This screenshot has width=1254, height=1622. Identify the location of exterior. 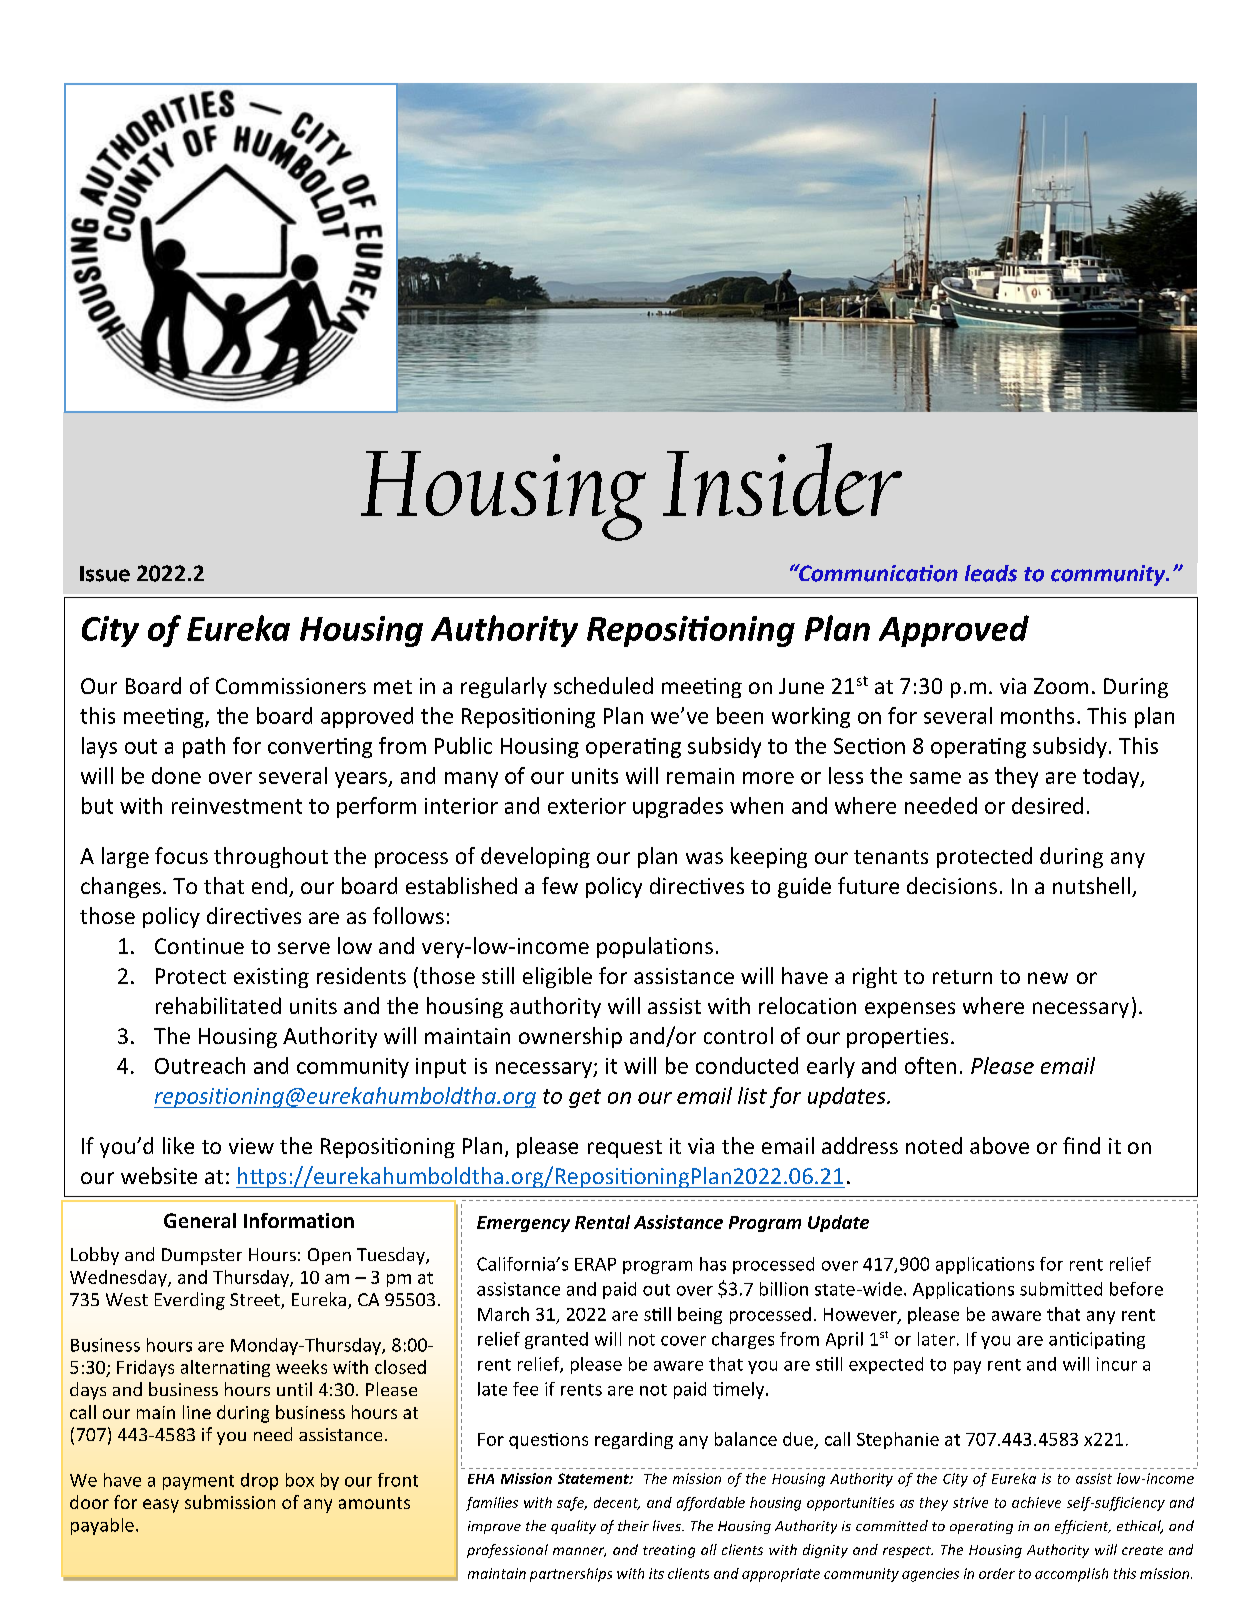
(587, 806).
